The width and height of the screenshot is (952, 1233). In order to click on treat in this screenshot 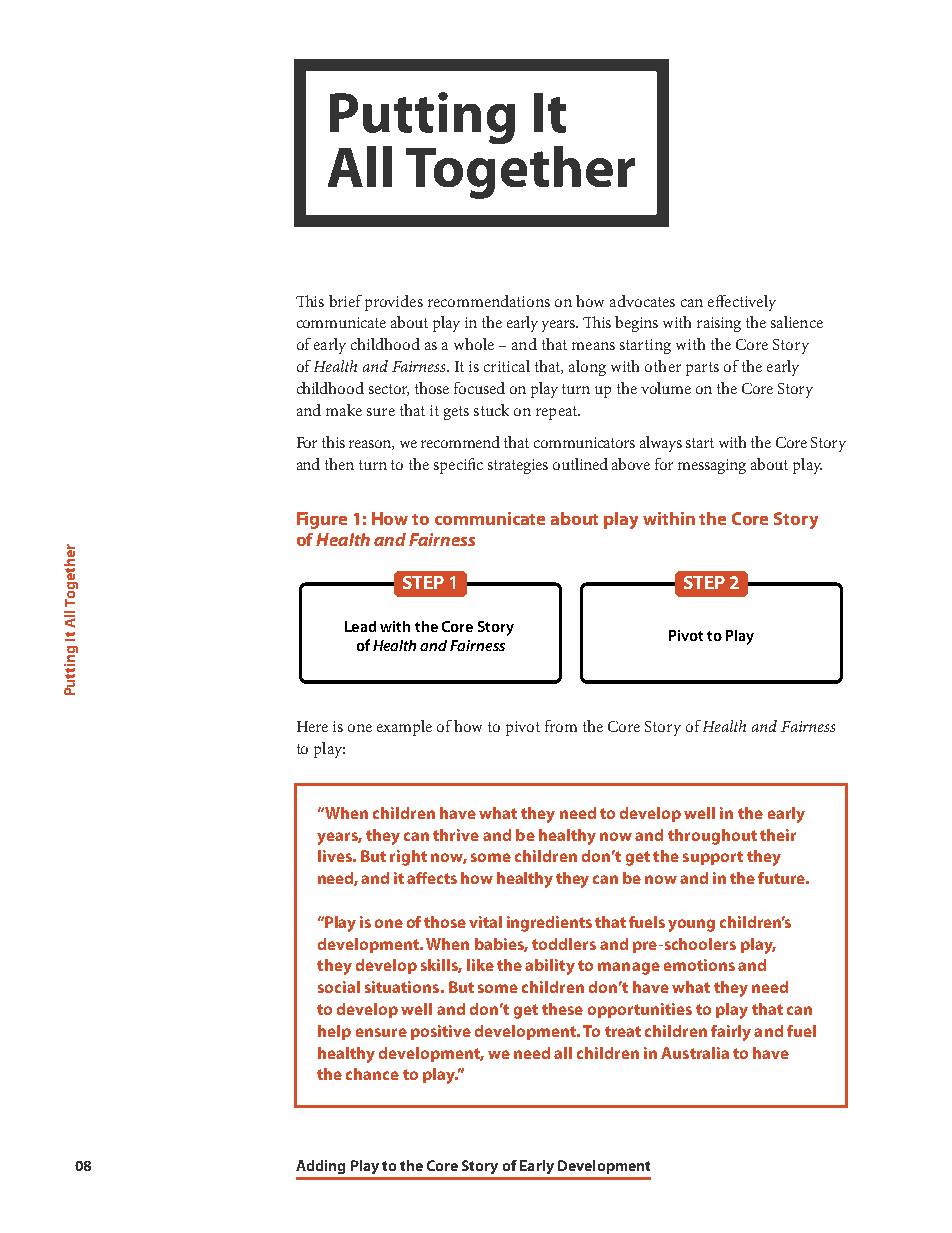, I will do `click(623, 1031)`.
